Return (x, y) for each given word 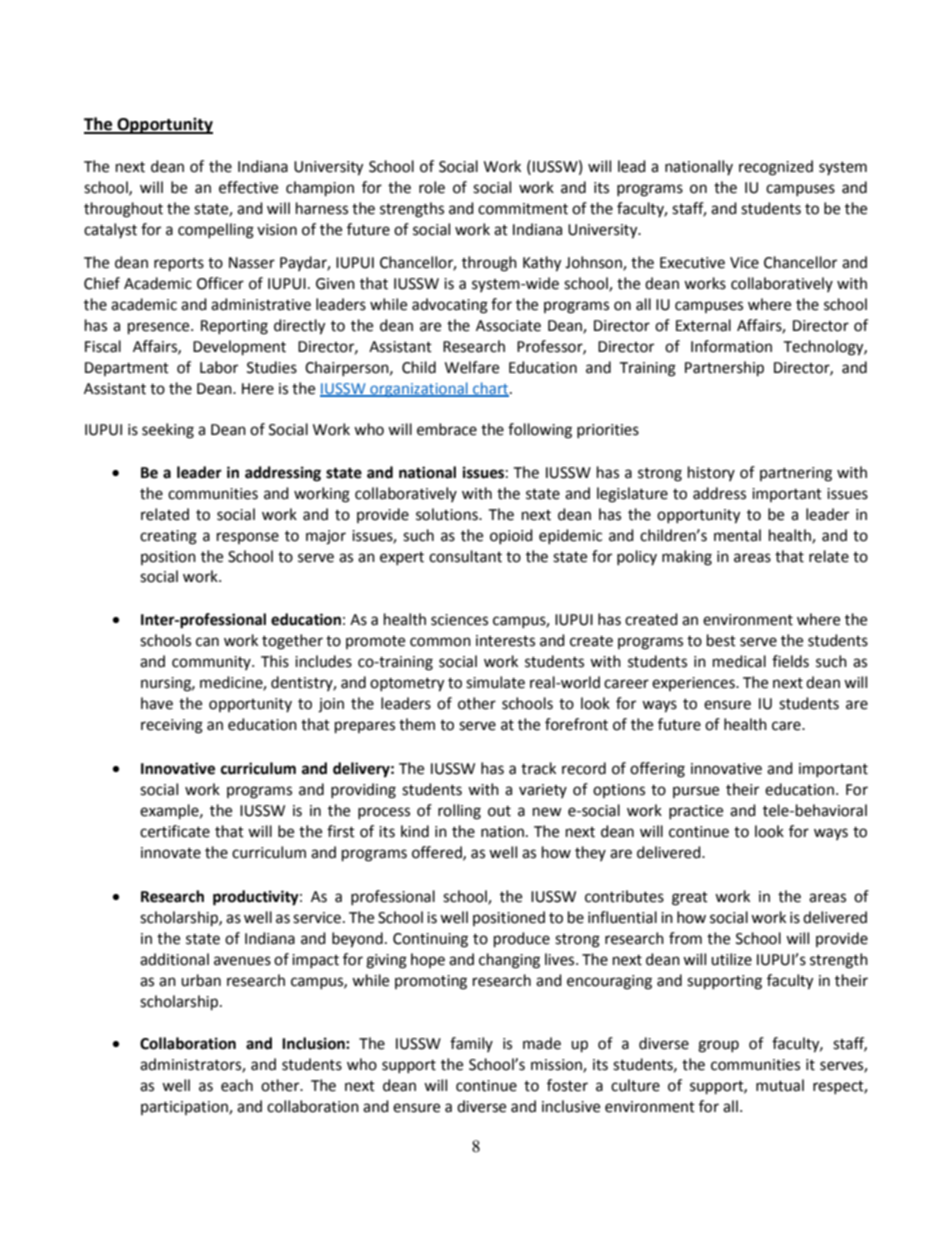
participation (185, 1108)
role (432, 187)
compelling (216, 231)
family (471, 1044)
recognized (776, 168)
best (721, 640)
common (440, 642)
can (207, 642)
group (718, 1046)
